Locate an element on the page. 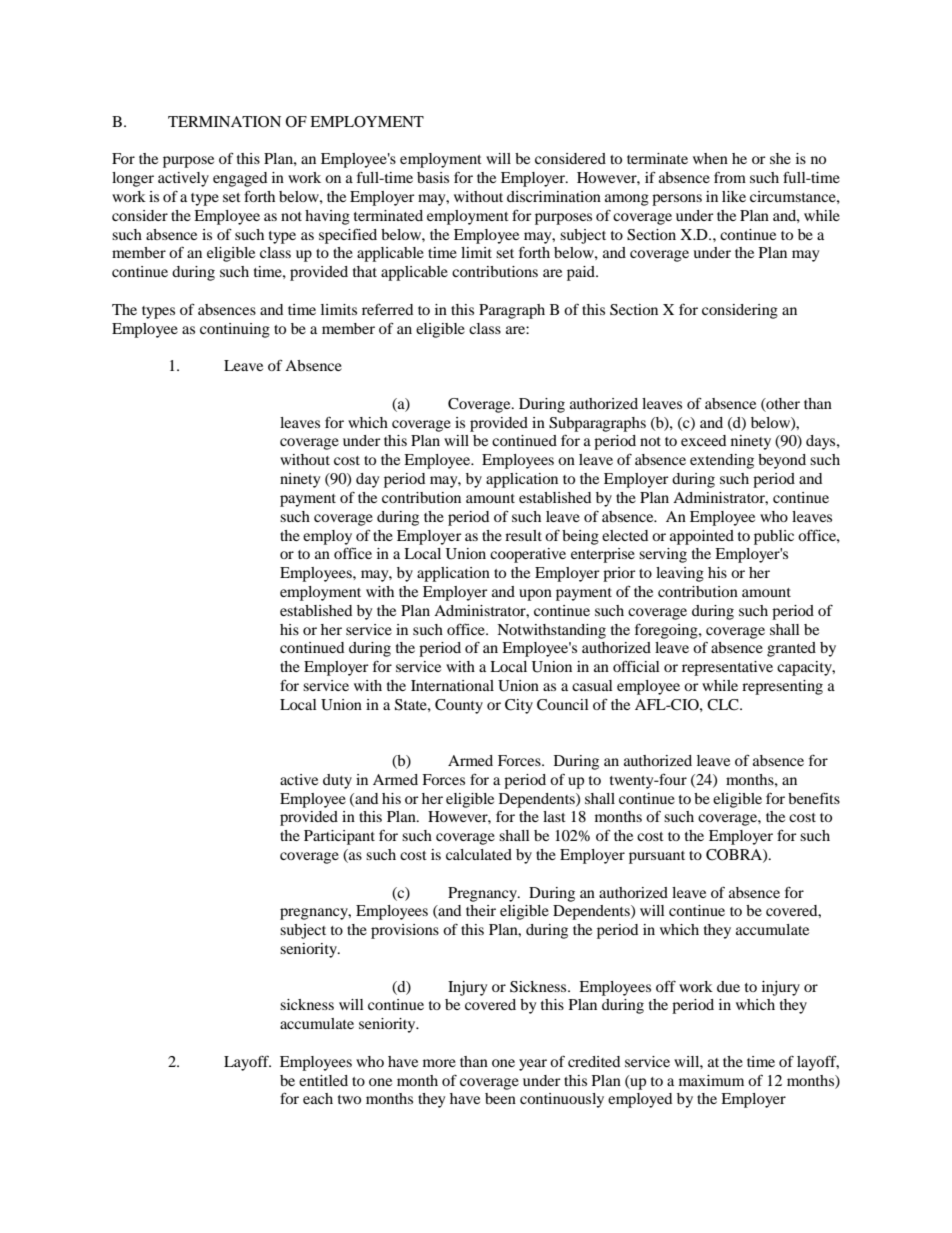  basis is located at coordinates (433, 177).
